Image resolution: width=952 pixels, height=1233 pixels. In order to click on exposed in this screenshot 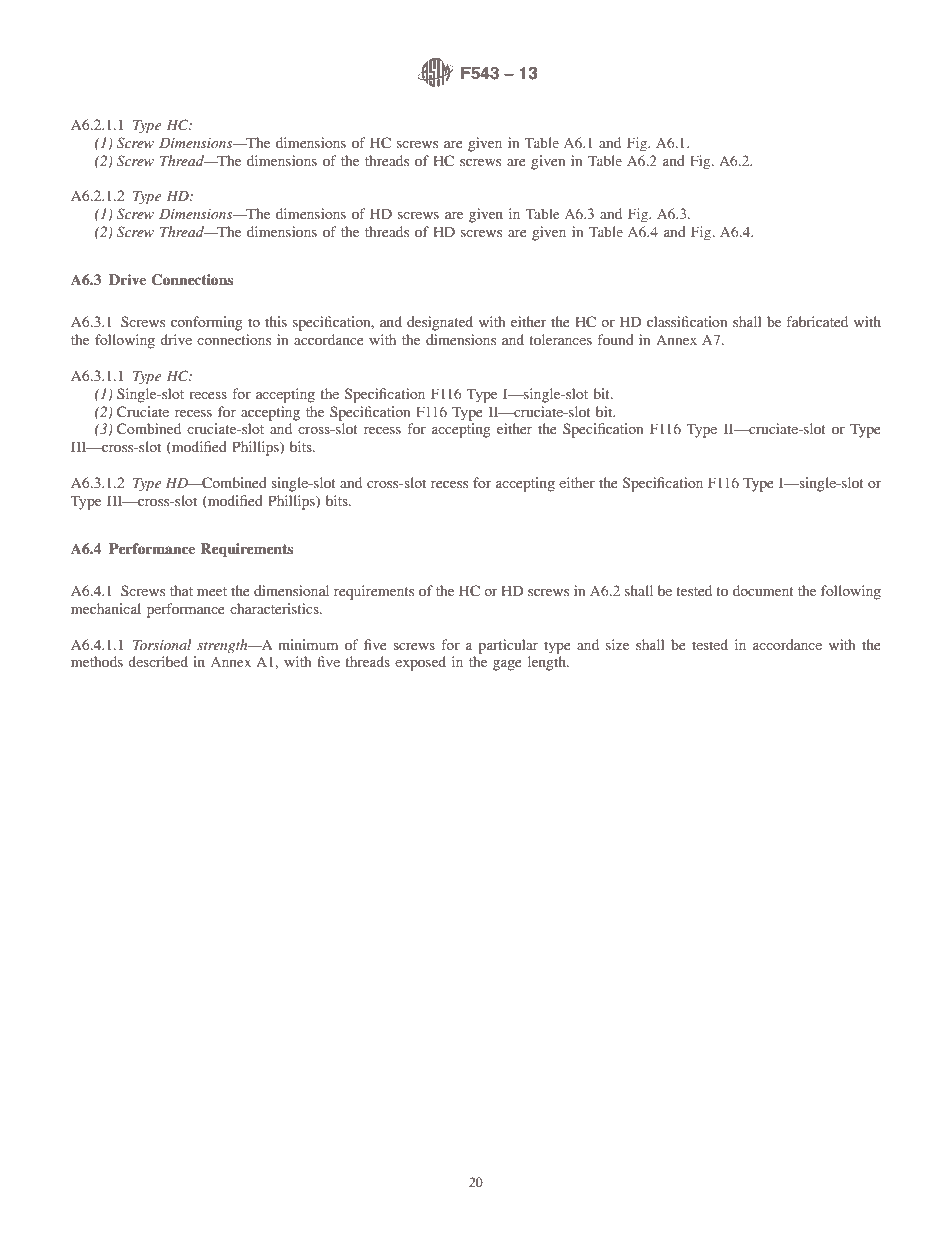, I will do `click(420, 663)`.
